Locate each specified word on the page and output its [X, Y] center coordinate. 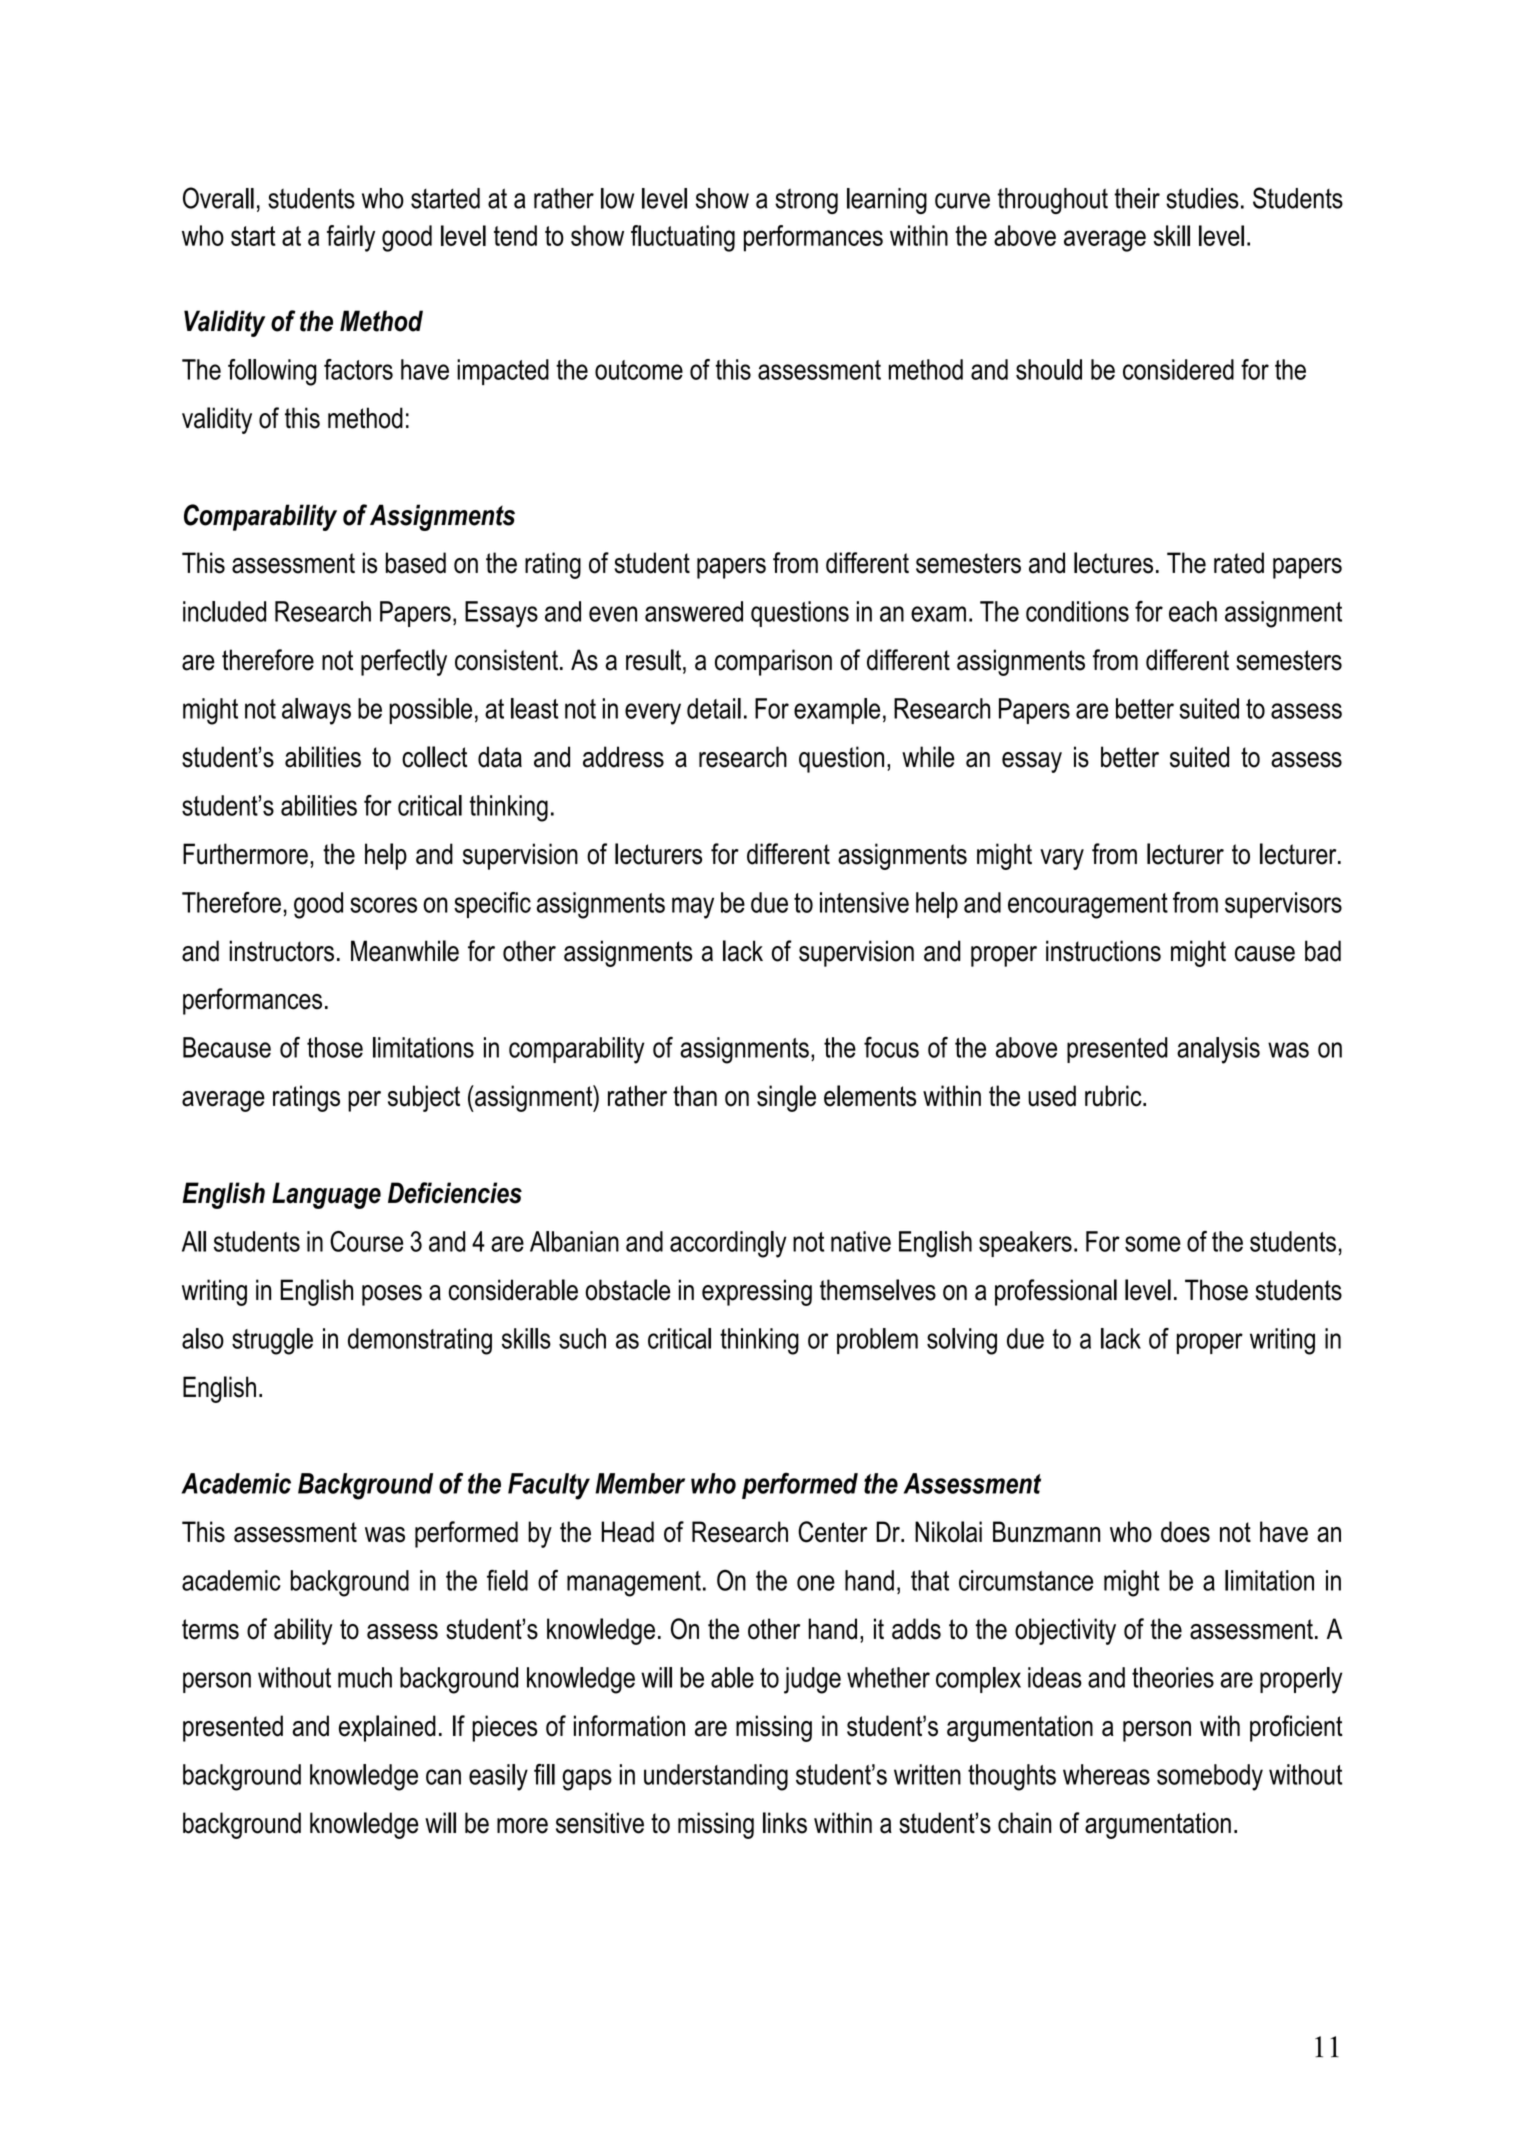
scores [383, 905]
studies [1202, 198]
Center [832, 1532]
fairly [351, 238]
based [416, 563]
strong [806, 201]
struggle [272, 1341]
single [786, 1098]
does [1185, 1532]
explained [387, 1728]
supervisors [1283, 905]
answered [694, 611]
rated [1239, 563]
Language [326, 1195]
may [693, 908]
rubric [1114, 1096]
